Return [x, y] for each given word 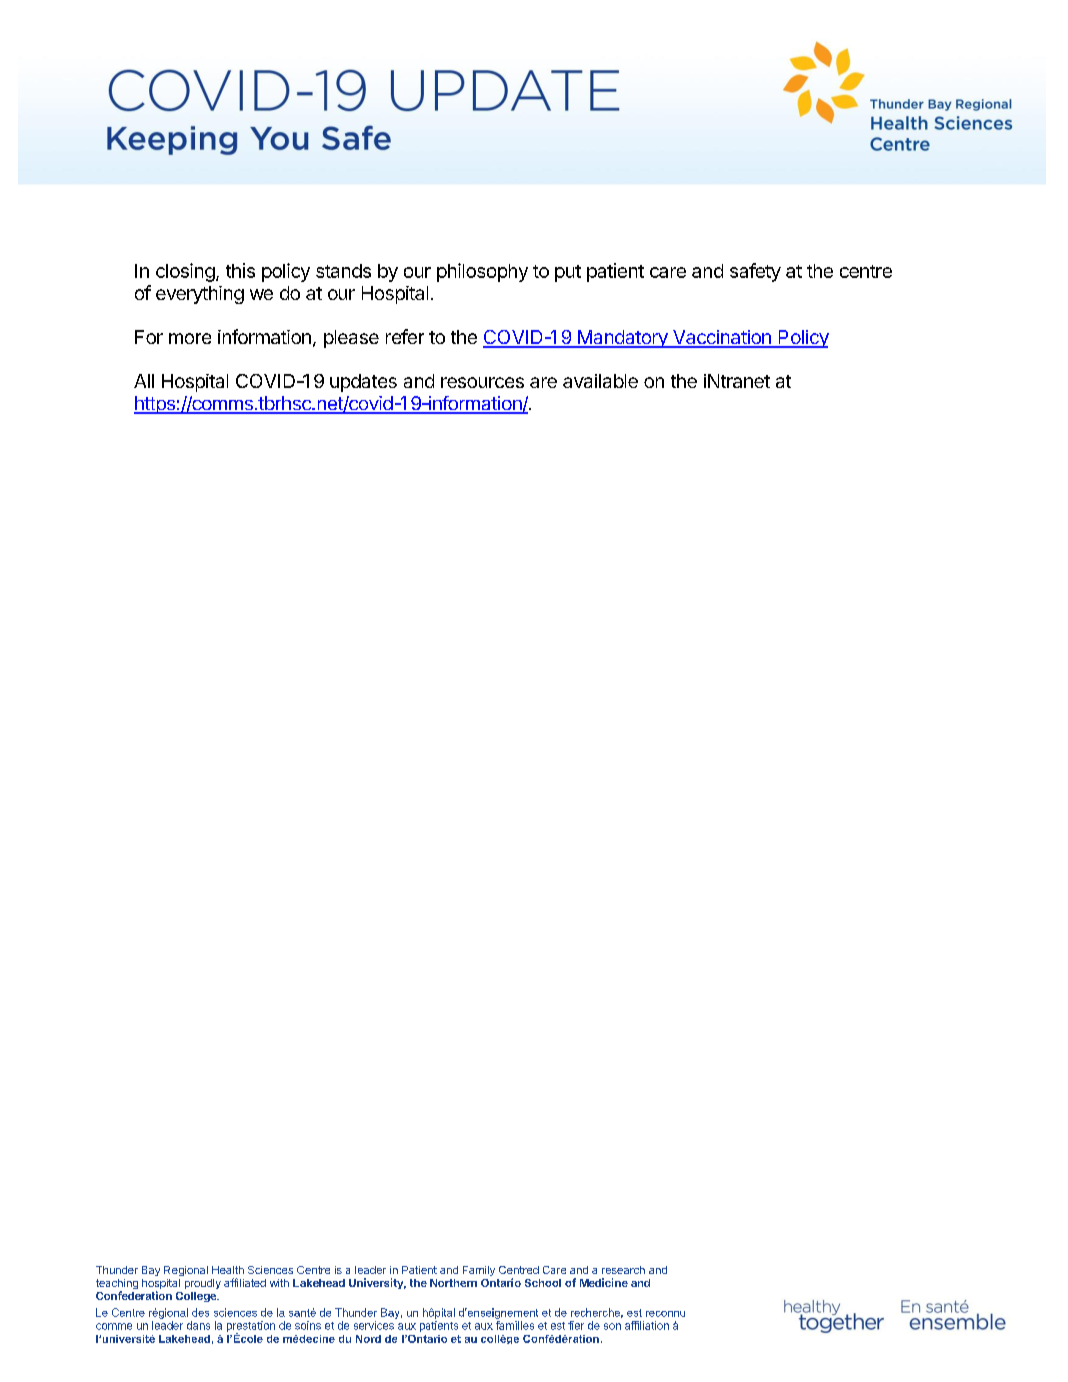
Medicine [604, 1282]
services [374, 1325]
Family [479, 1271]
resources [482, 382]
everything [200, 295]
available [600, 381]
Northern [453, 1283]
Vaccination [722, 338]
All [144, 381]
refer [405, 336]
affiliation [647, 1325]
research [623, 1270]
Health [228, 1270]
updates [363, 383]
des [200, 1312]
